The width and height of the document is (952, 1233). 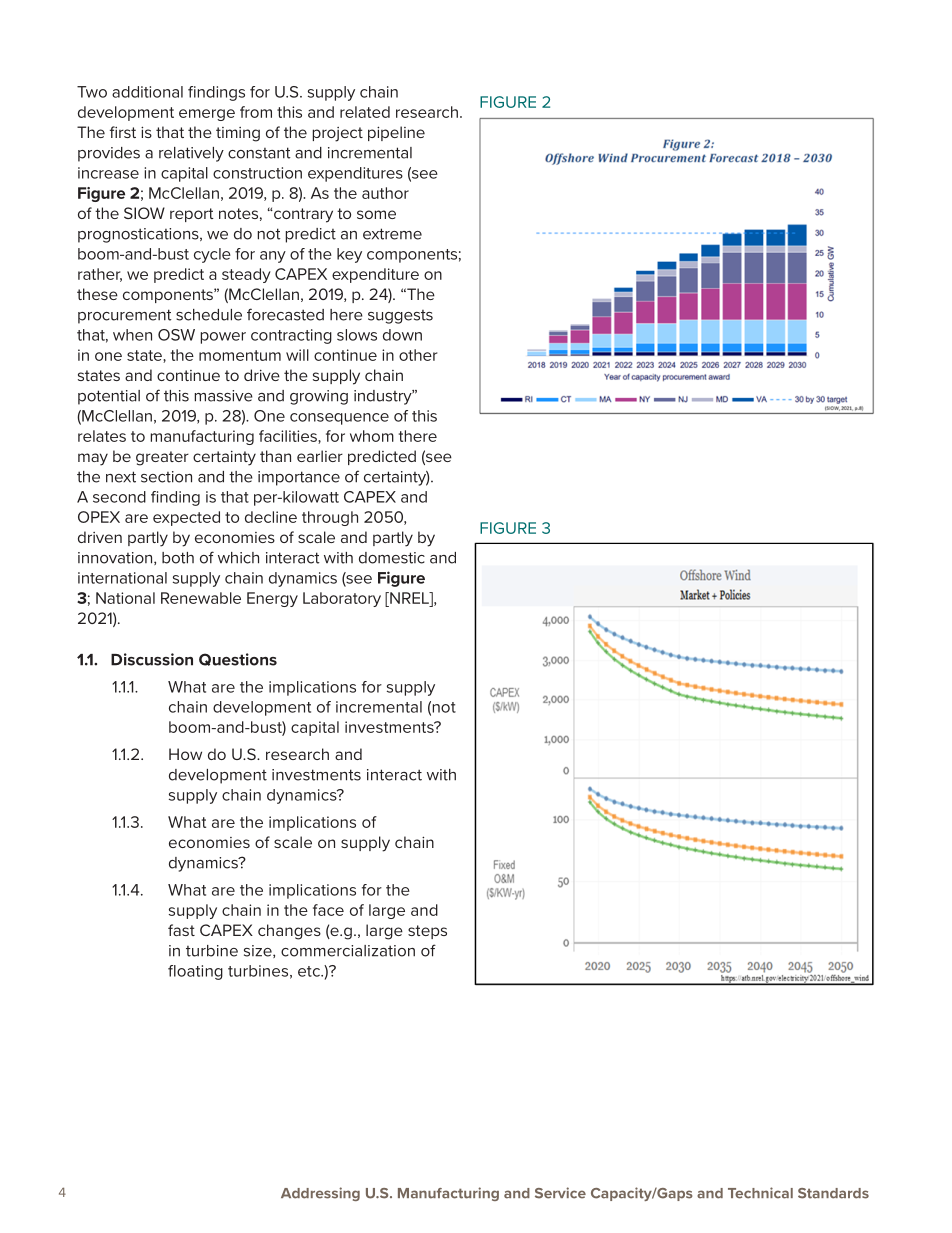 What do you see at coordinates (418, 355) in the document?
I see `other` at bounding box center [418, 355].
